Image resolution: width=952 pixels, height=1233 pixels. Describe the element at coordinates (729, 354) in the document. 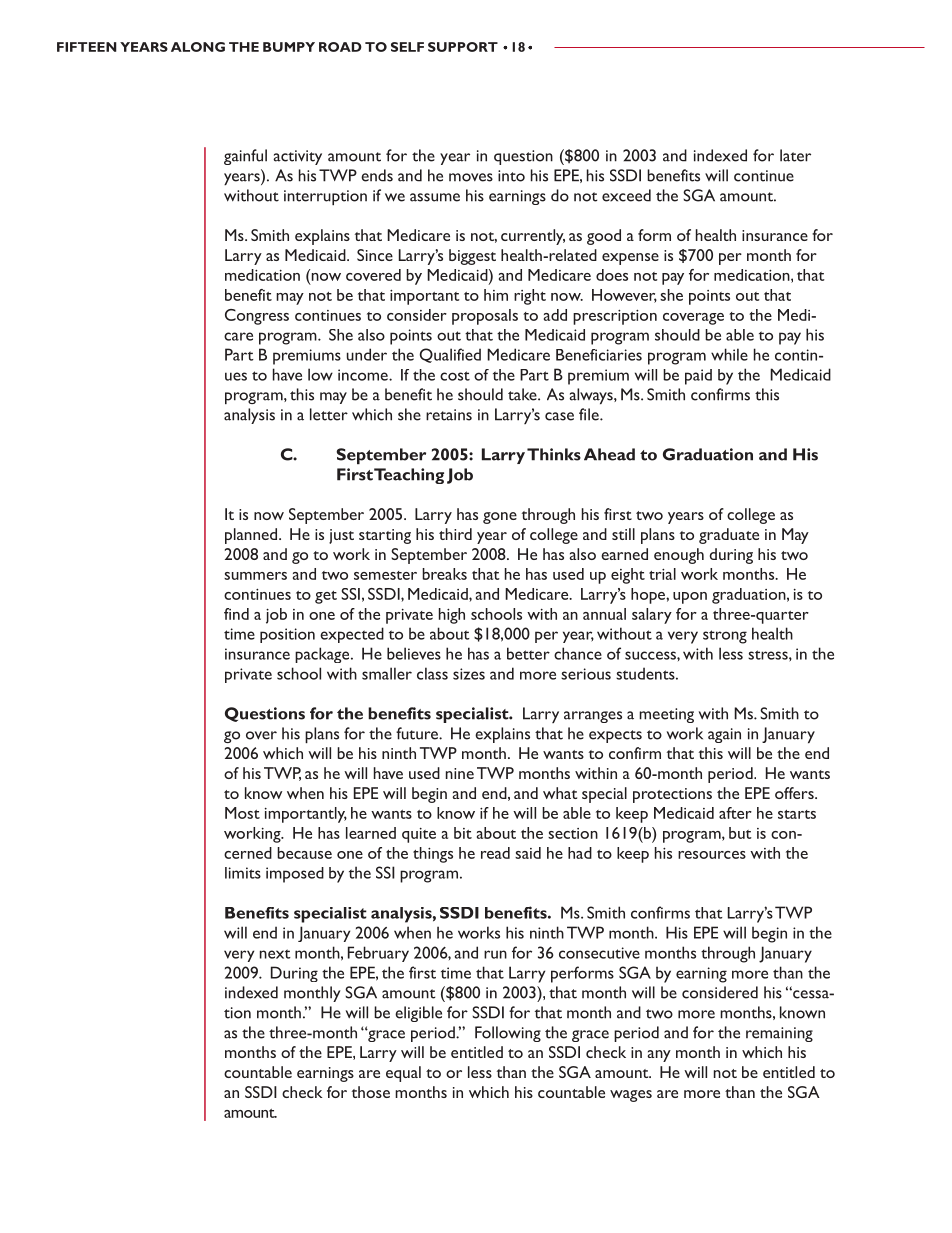

I see `while` at that location.
